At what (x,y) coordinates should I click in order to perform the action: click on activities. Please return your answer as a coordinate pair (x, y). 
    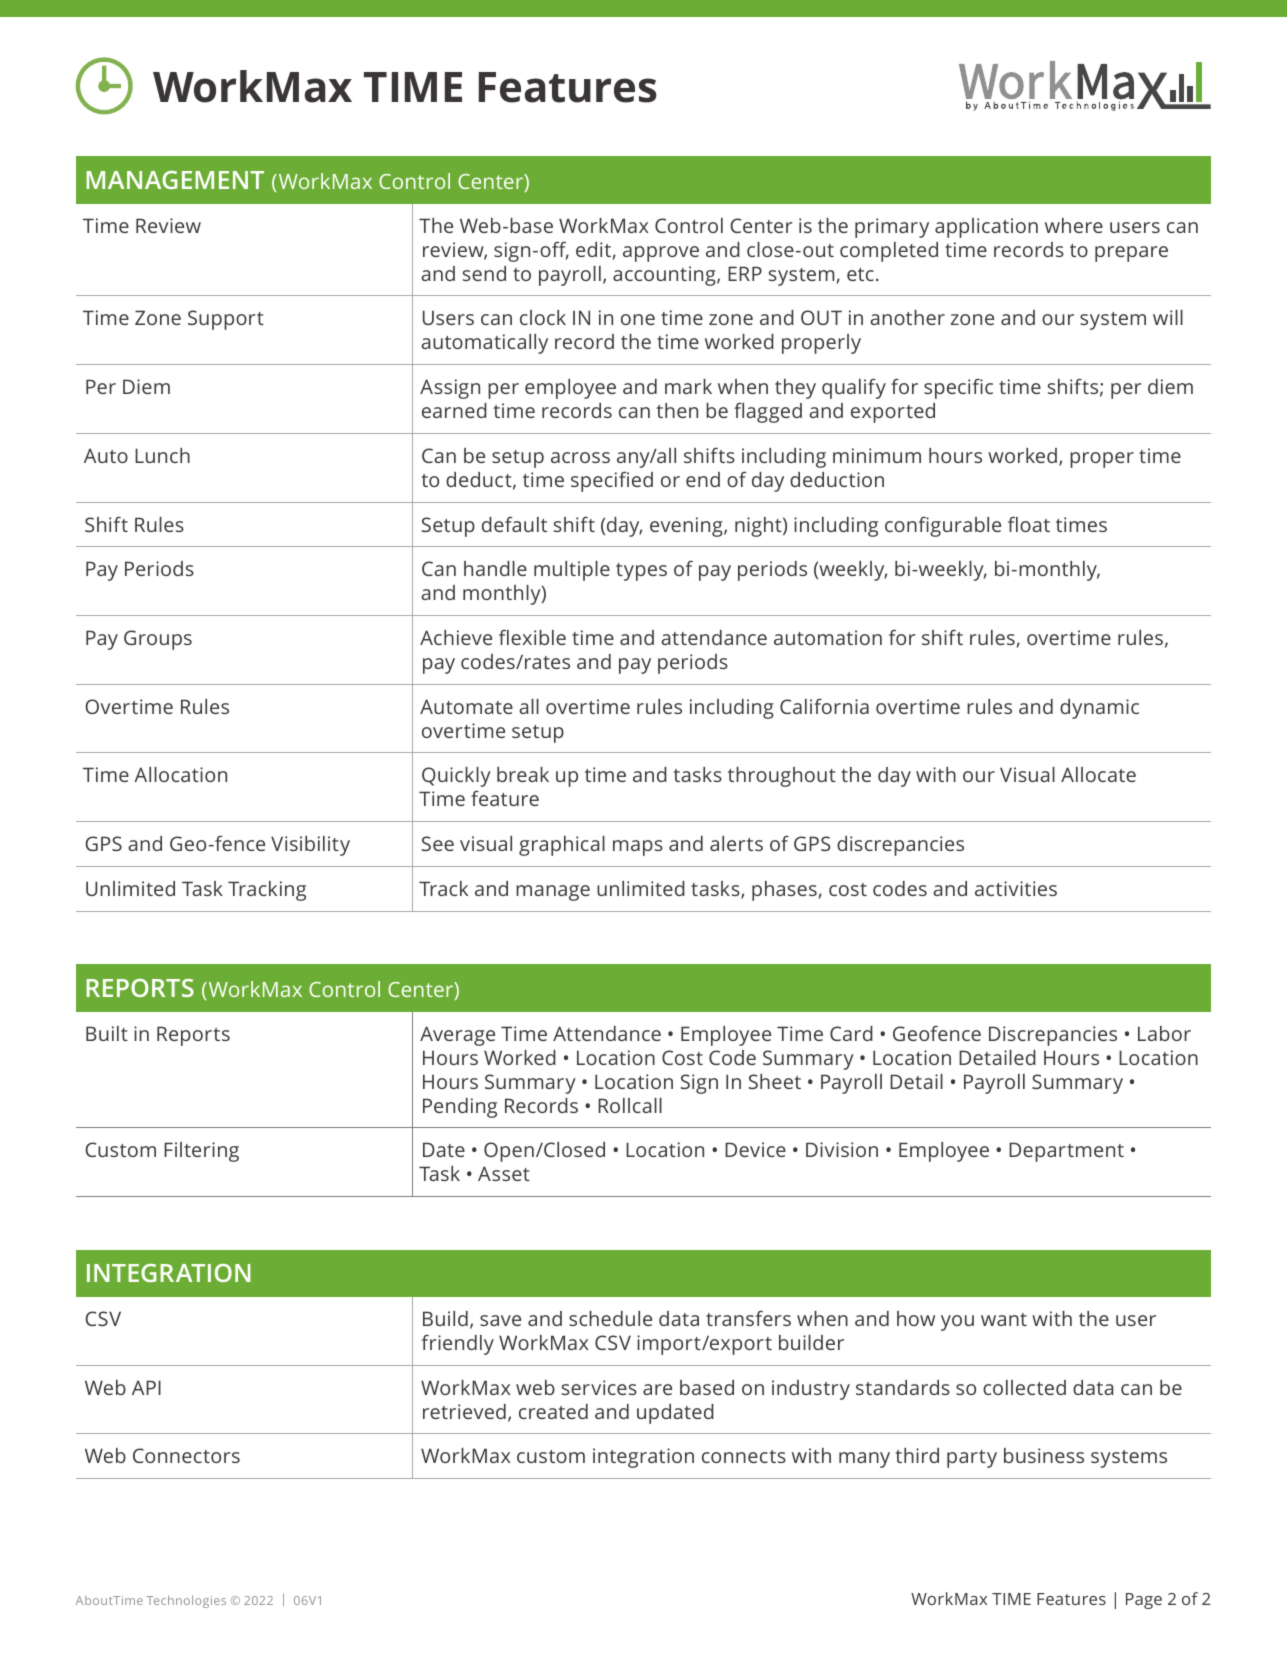
    Looking at the image, I should click on (1016, 888).
